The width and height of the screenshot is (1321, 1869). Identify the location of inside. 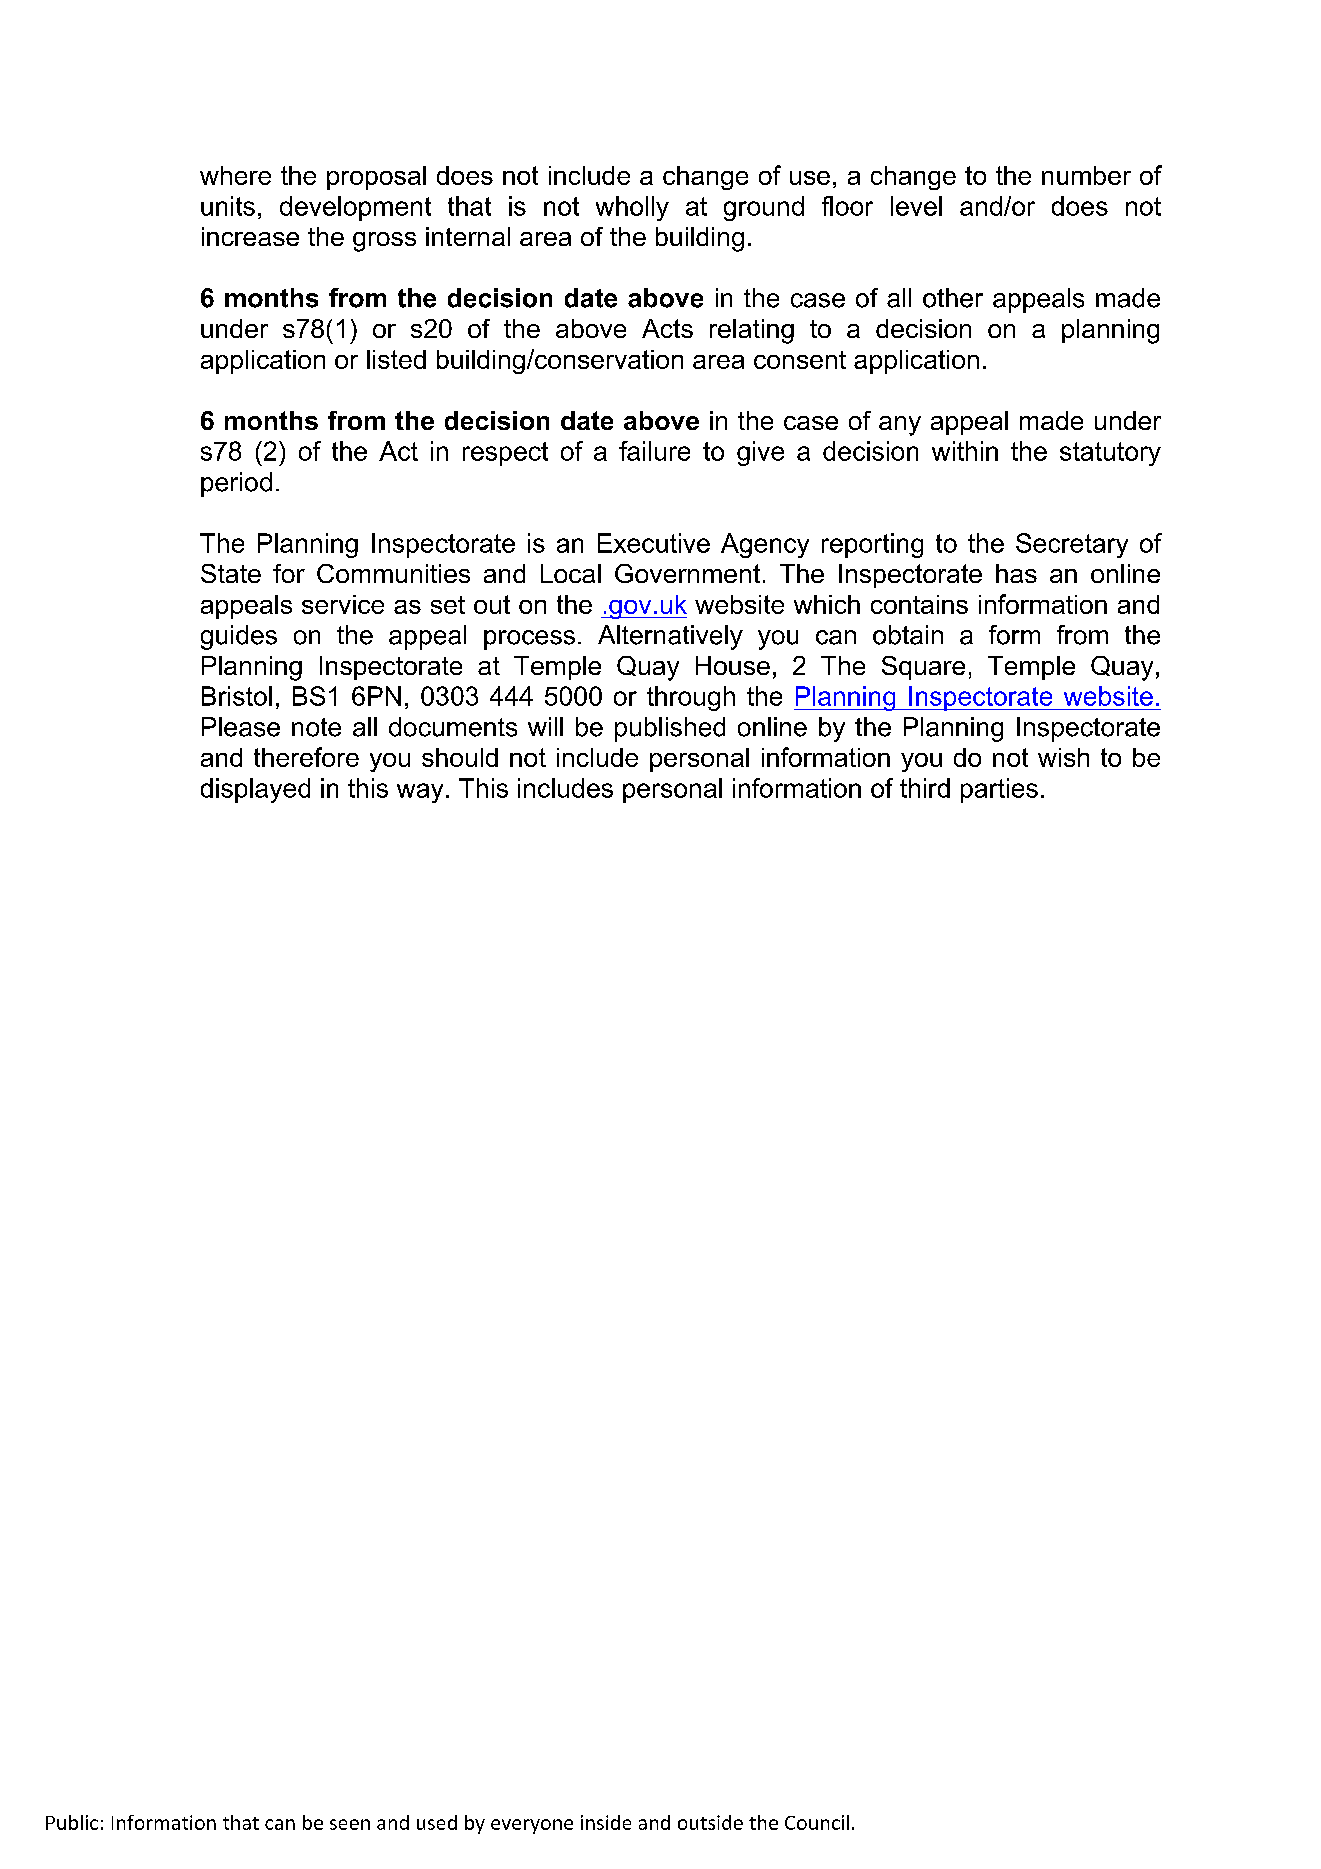
(606, 1822).
